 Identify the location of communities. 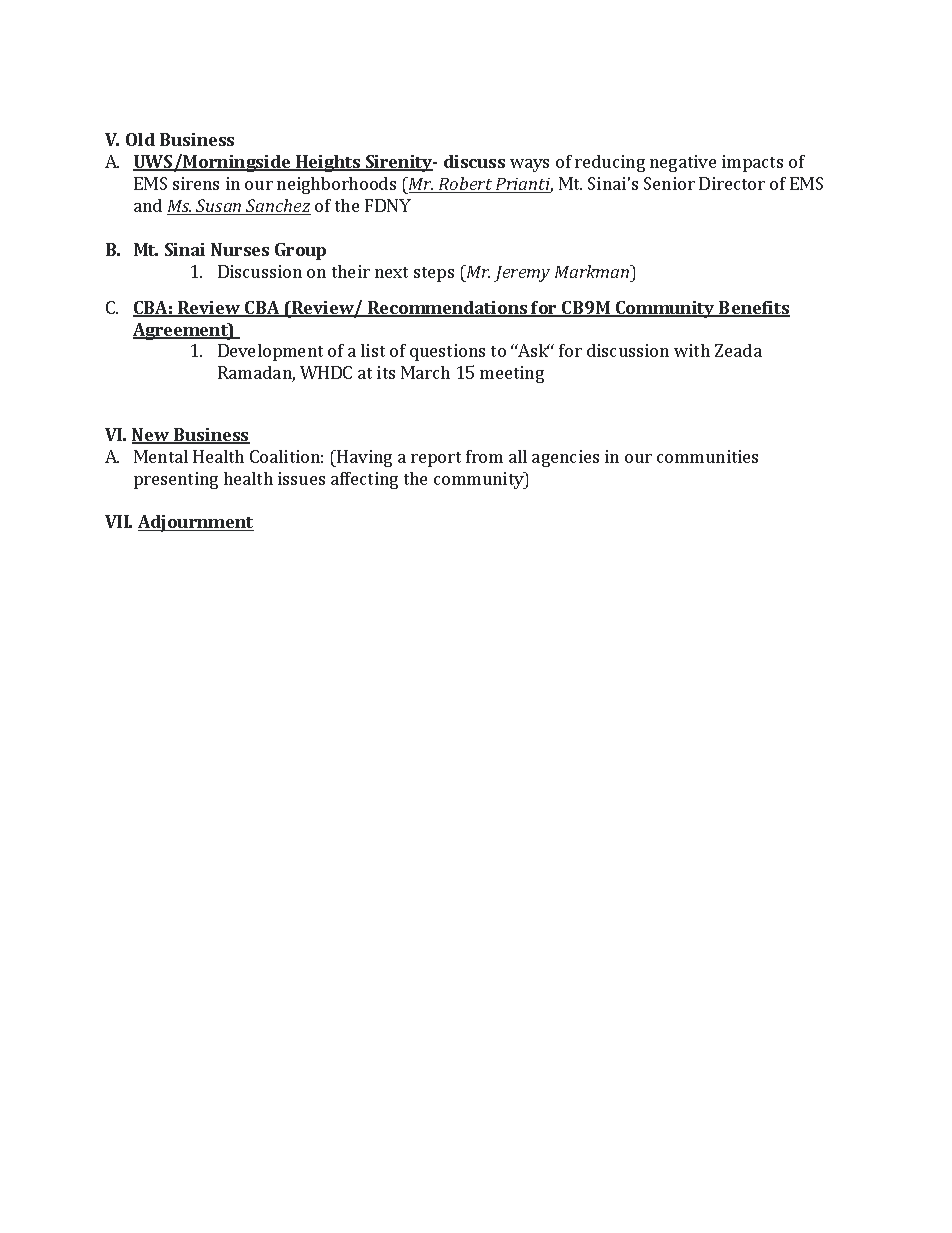
(707, 456).
